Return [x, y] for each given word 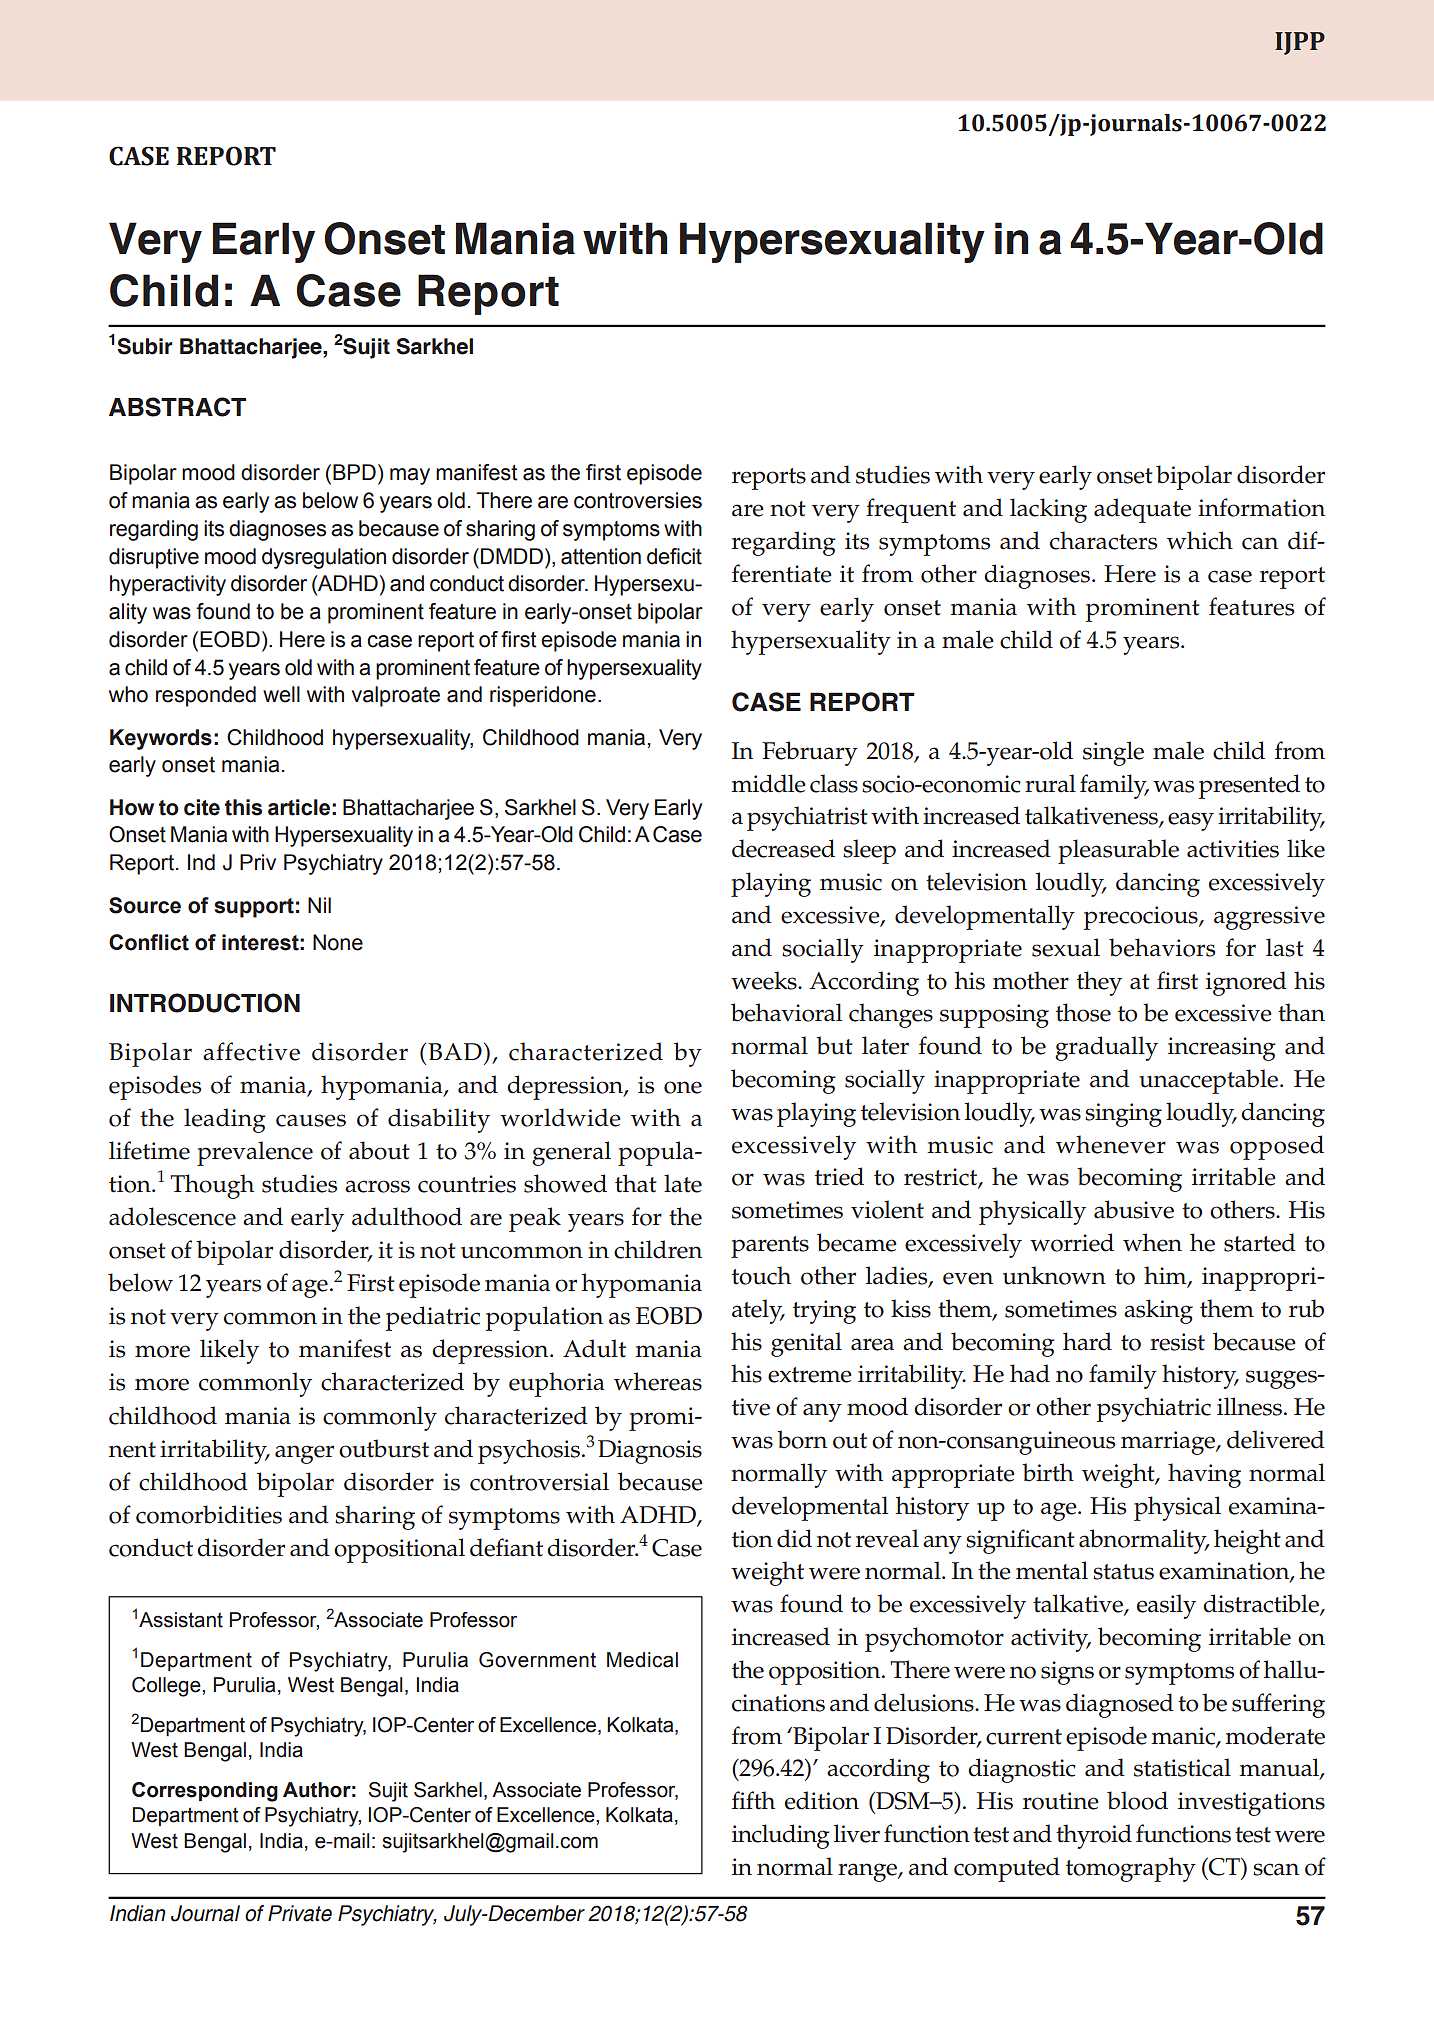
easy [1191, 821]
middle [768, 783]
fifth [753, 1800]
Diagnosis [650, 1452]
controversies [638, 500]
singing [1123, 1115]
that [636, 1183]
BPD [354, 472]
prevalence [255, 1153]
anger [304, 1454]
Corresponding [205, 1792]
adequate [1142, 510]
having [1204, 1475]
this [243, 807]
